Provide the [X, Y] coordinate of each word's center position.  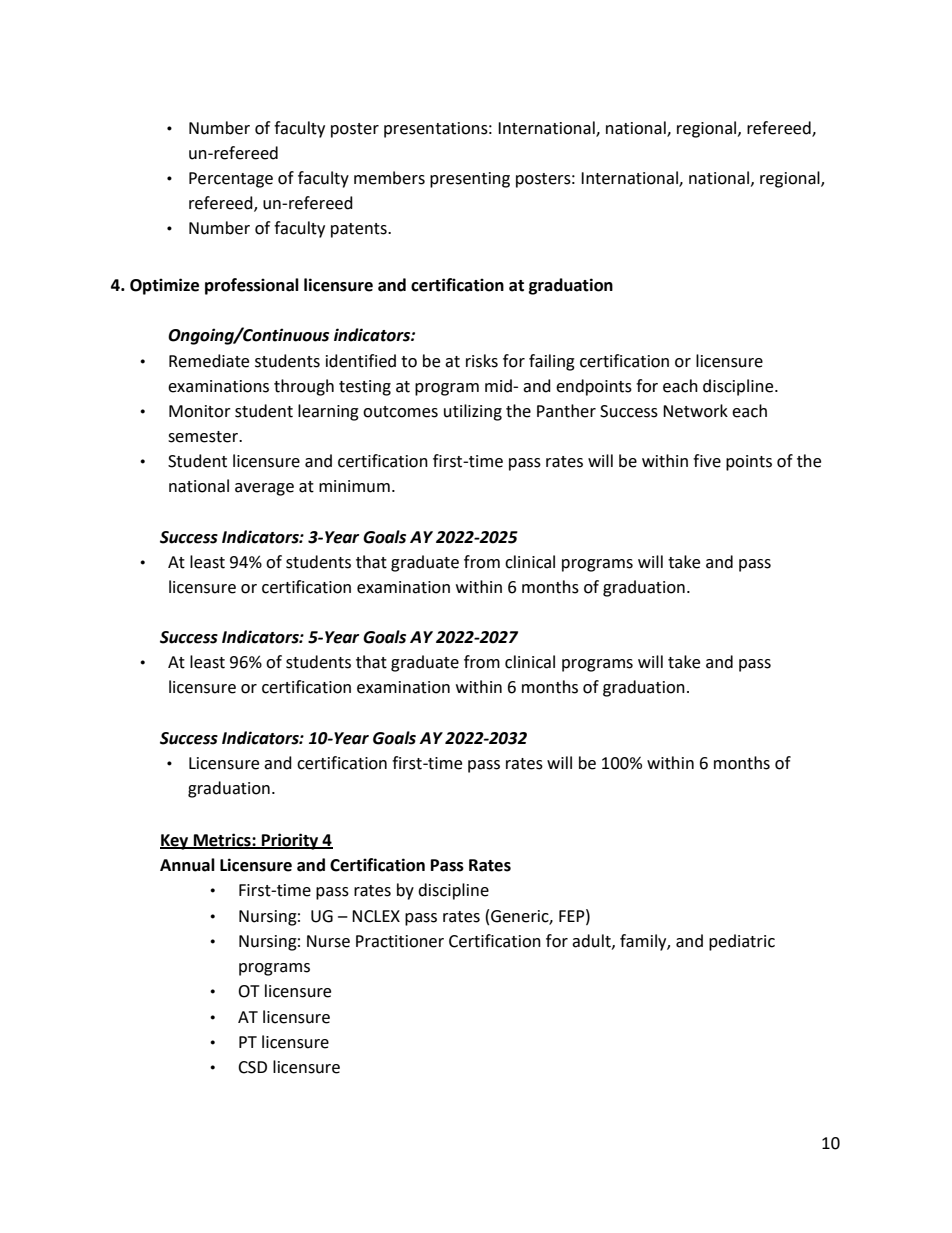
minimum [354, 486]
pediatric [742, 942]
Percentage [231, 180]
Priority [290, 841]
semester [204, 437]
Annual [187, 865]
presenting [470, 180]
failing [552, 362]
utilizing [473, 412]
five [707, 461]
